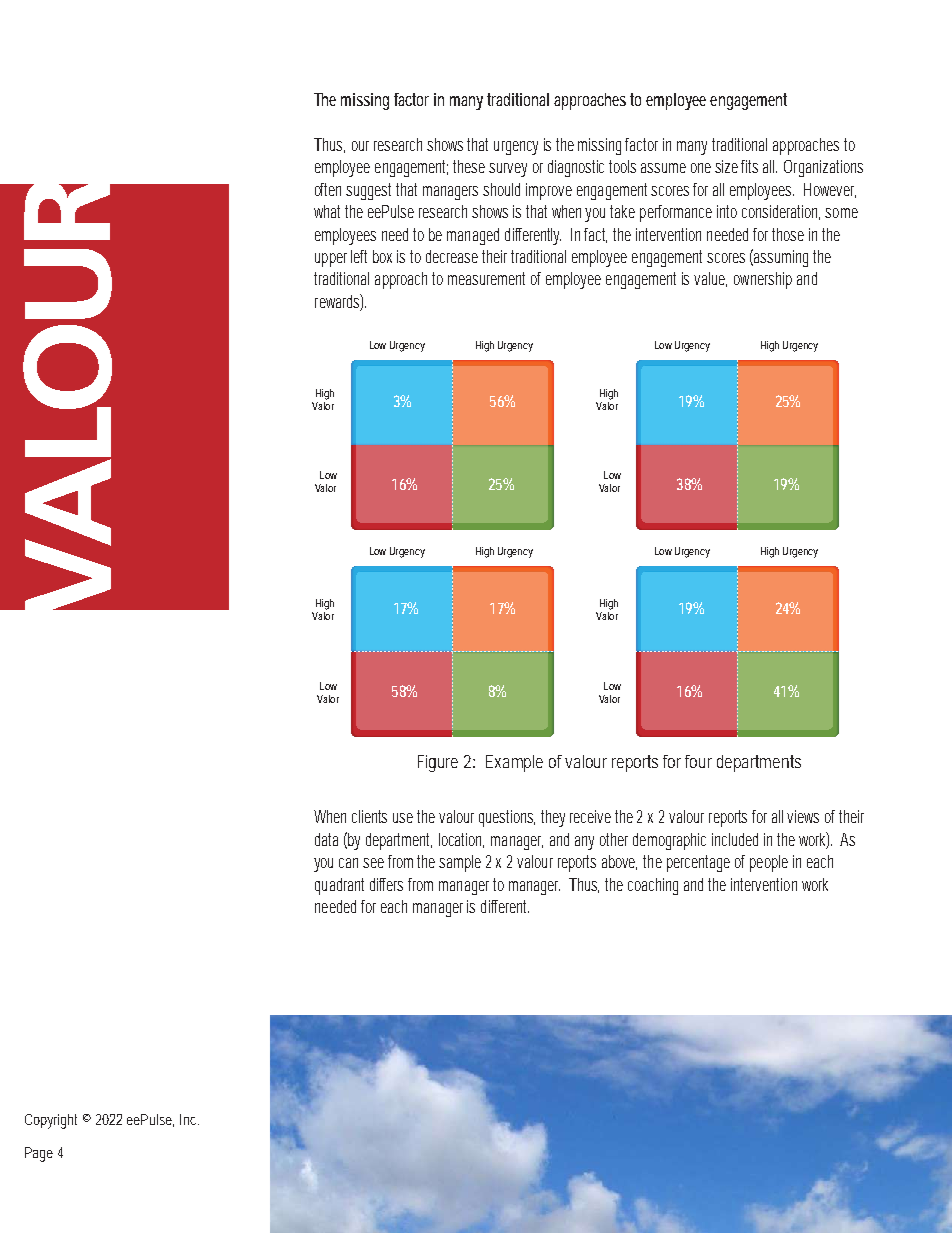 This document has width=952, height=1233. Describe the element at coordinates (403, 818) in the document. I see `use` at that location.
